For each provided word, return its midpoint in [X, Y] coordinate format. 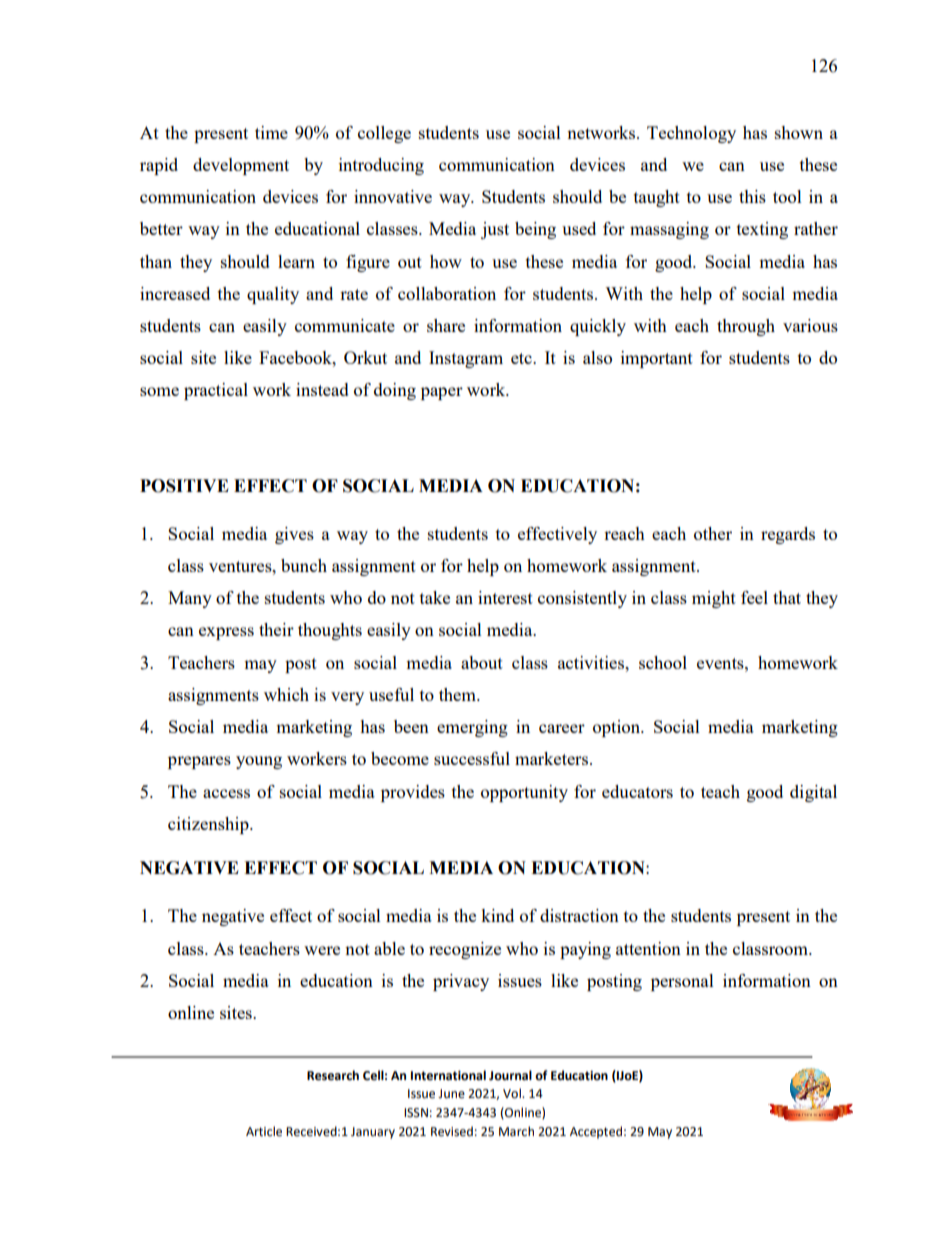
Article [264, 1131]
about [482, 662]
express [226, 633]
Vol [513, 1093]
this [752, 196]
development [241, 166]
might [714, 599]
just [495, 230]
